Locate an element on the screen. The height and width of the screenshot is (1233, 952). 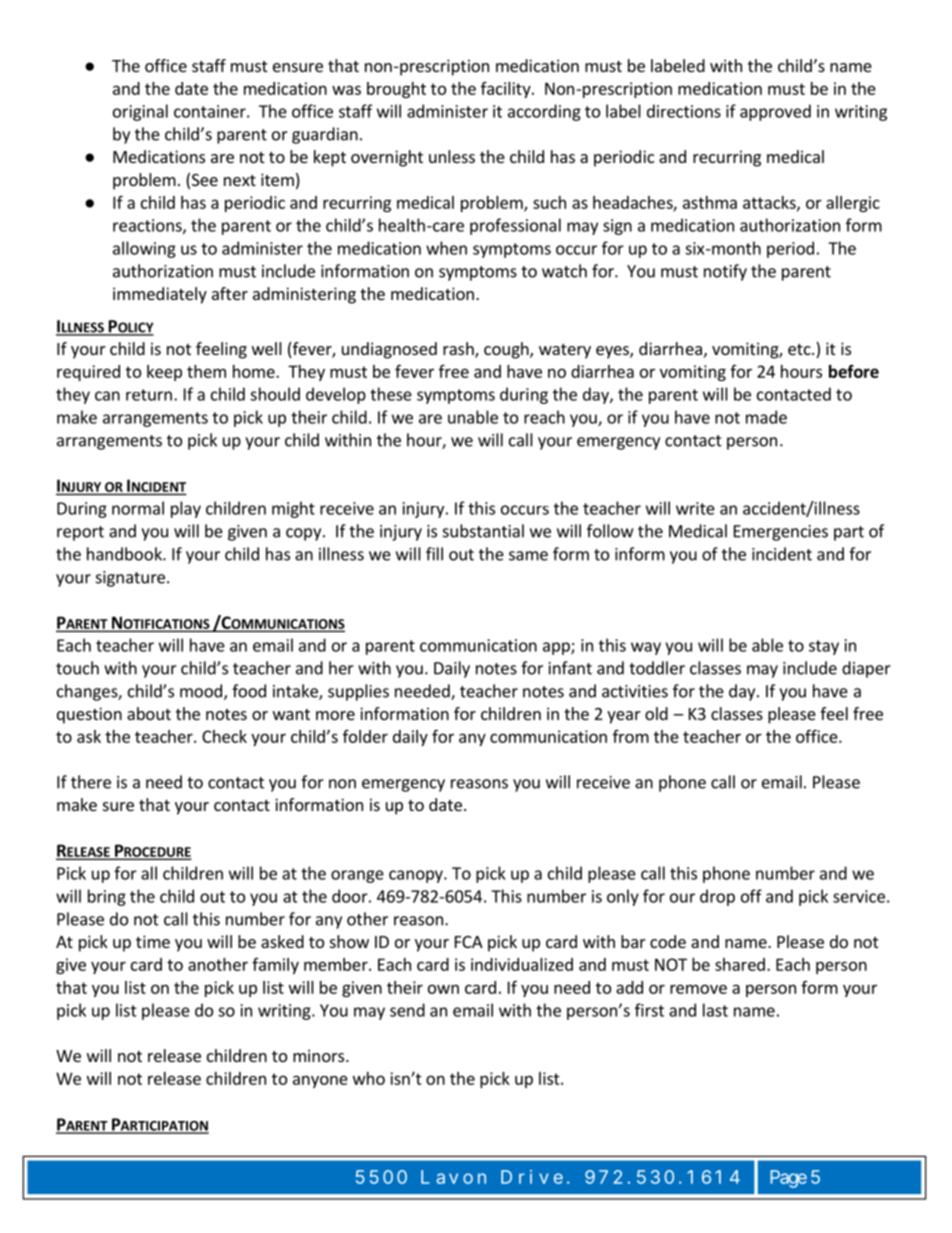
original is located at coordinates (140, 112).
